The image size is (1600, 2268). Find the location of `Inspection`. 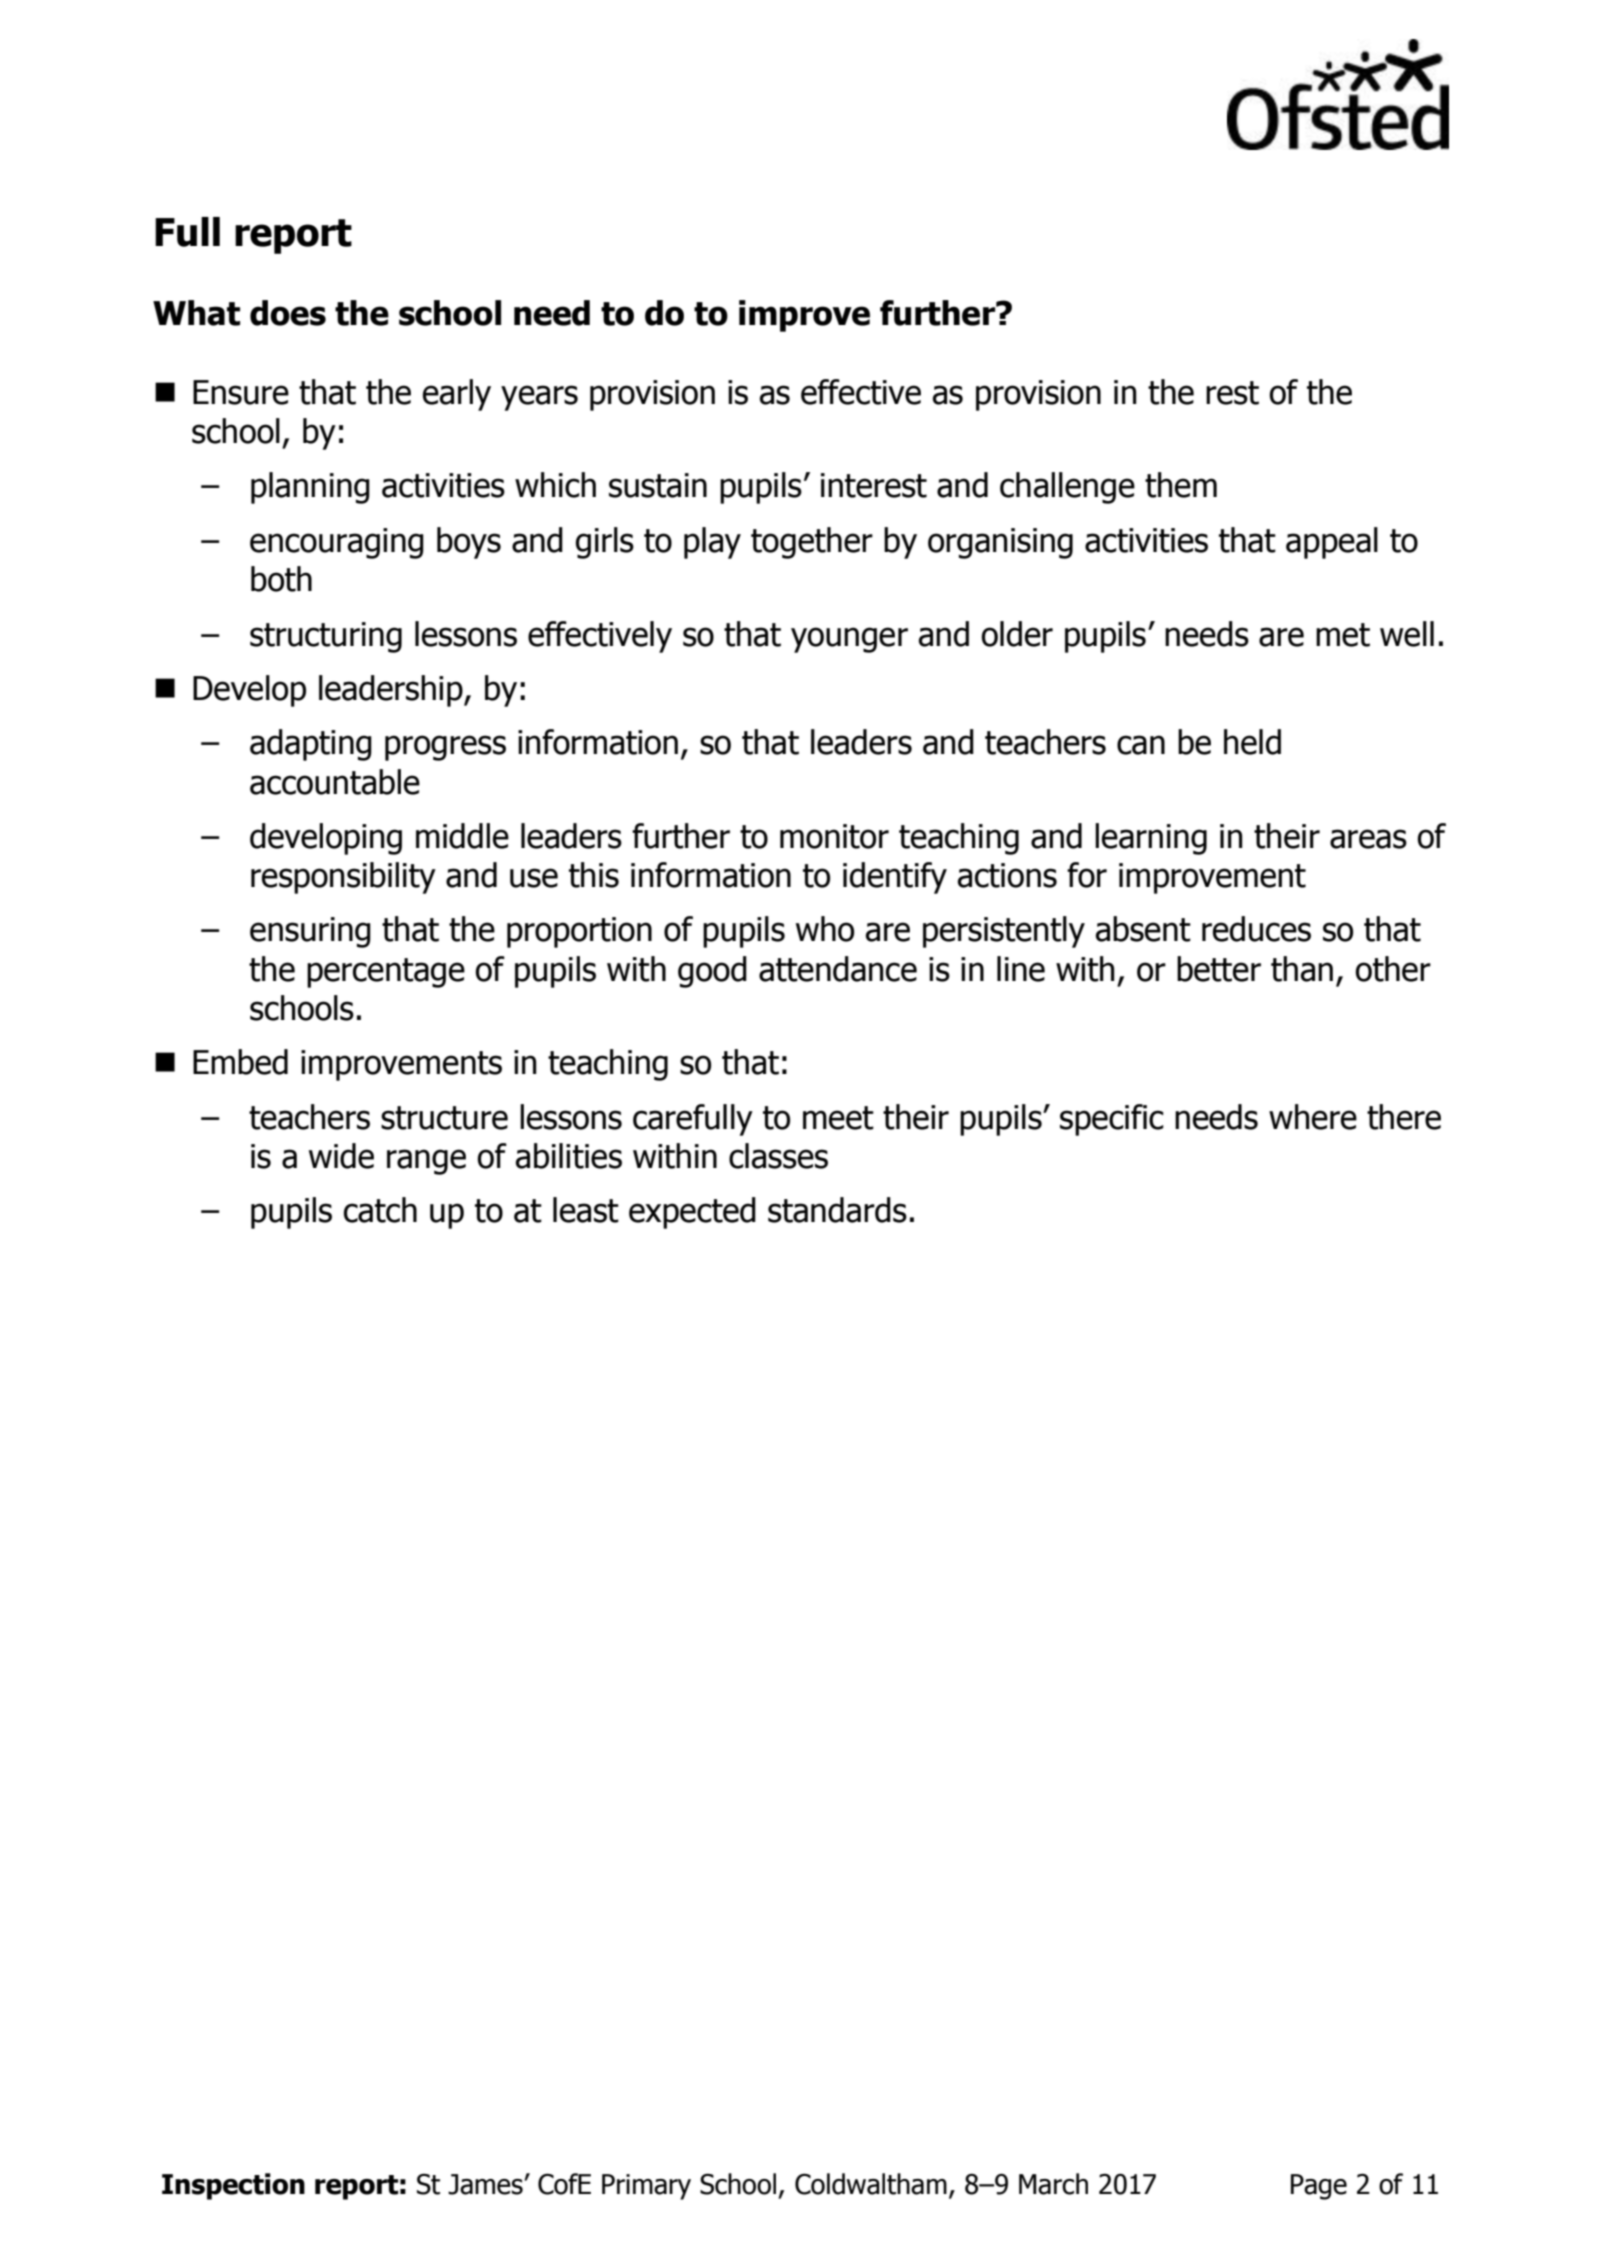

Inspection is located at coordinates (233, 2186).
